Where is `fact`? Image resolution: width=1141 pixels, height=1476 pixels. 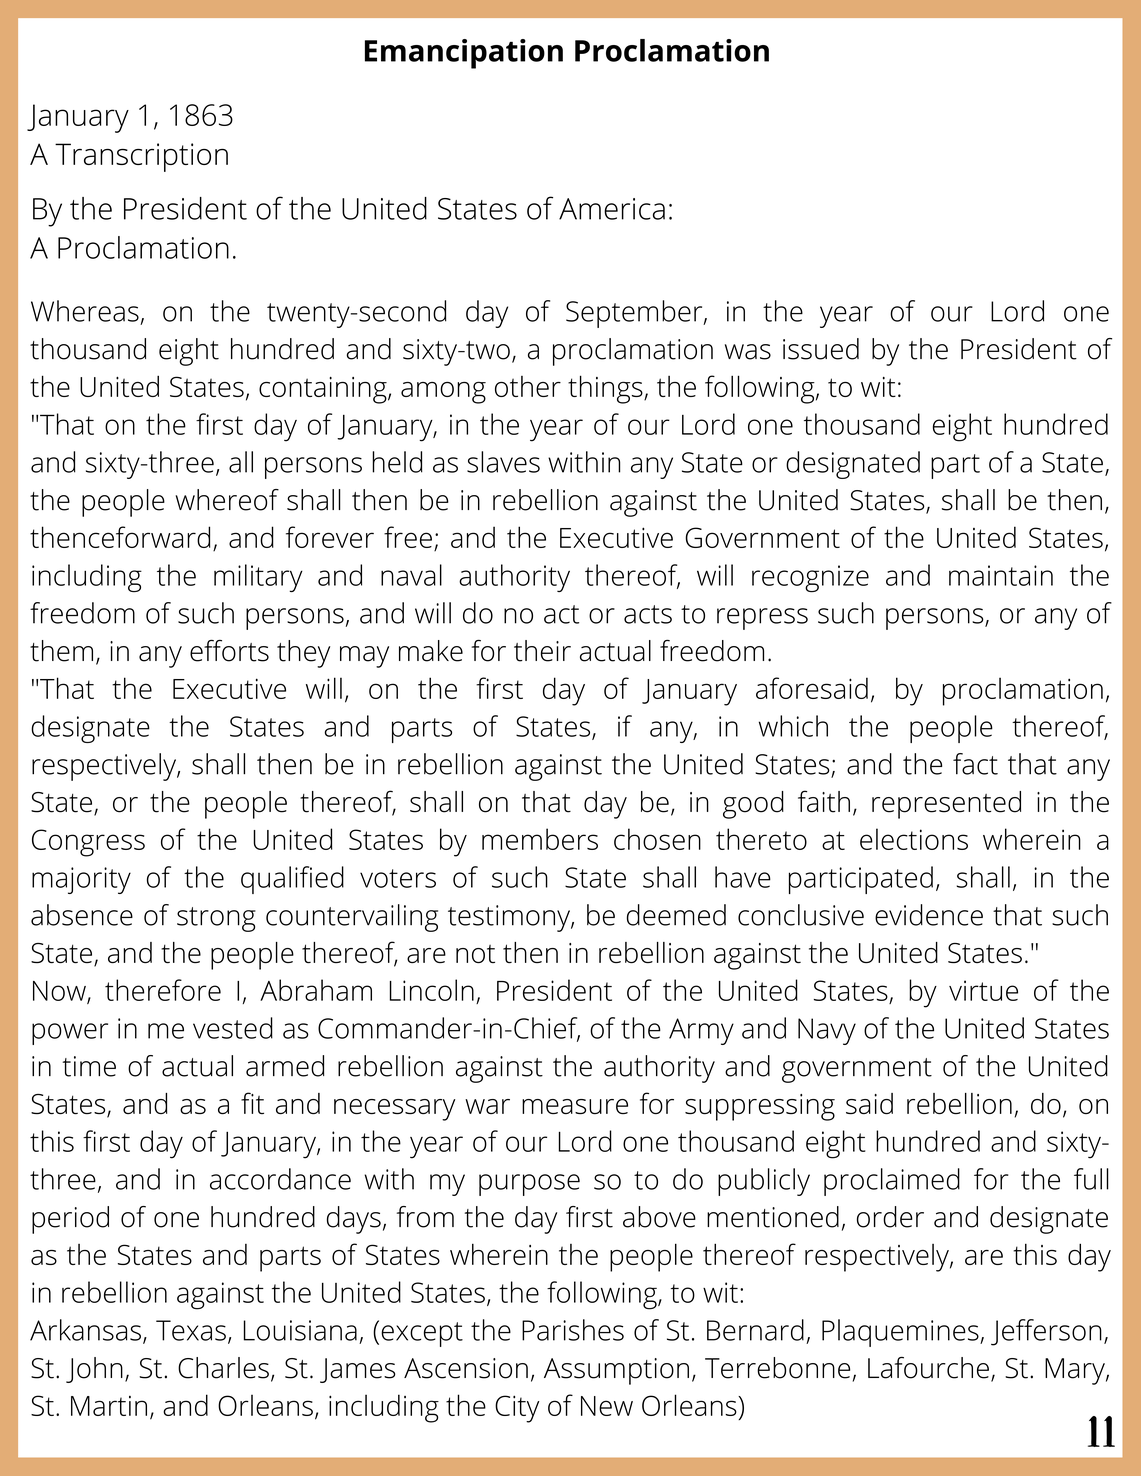
fact is located at coordinates (975, 764).
